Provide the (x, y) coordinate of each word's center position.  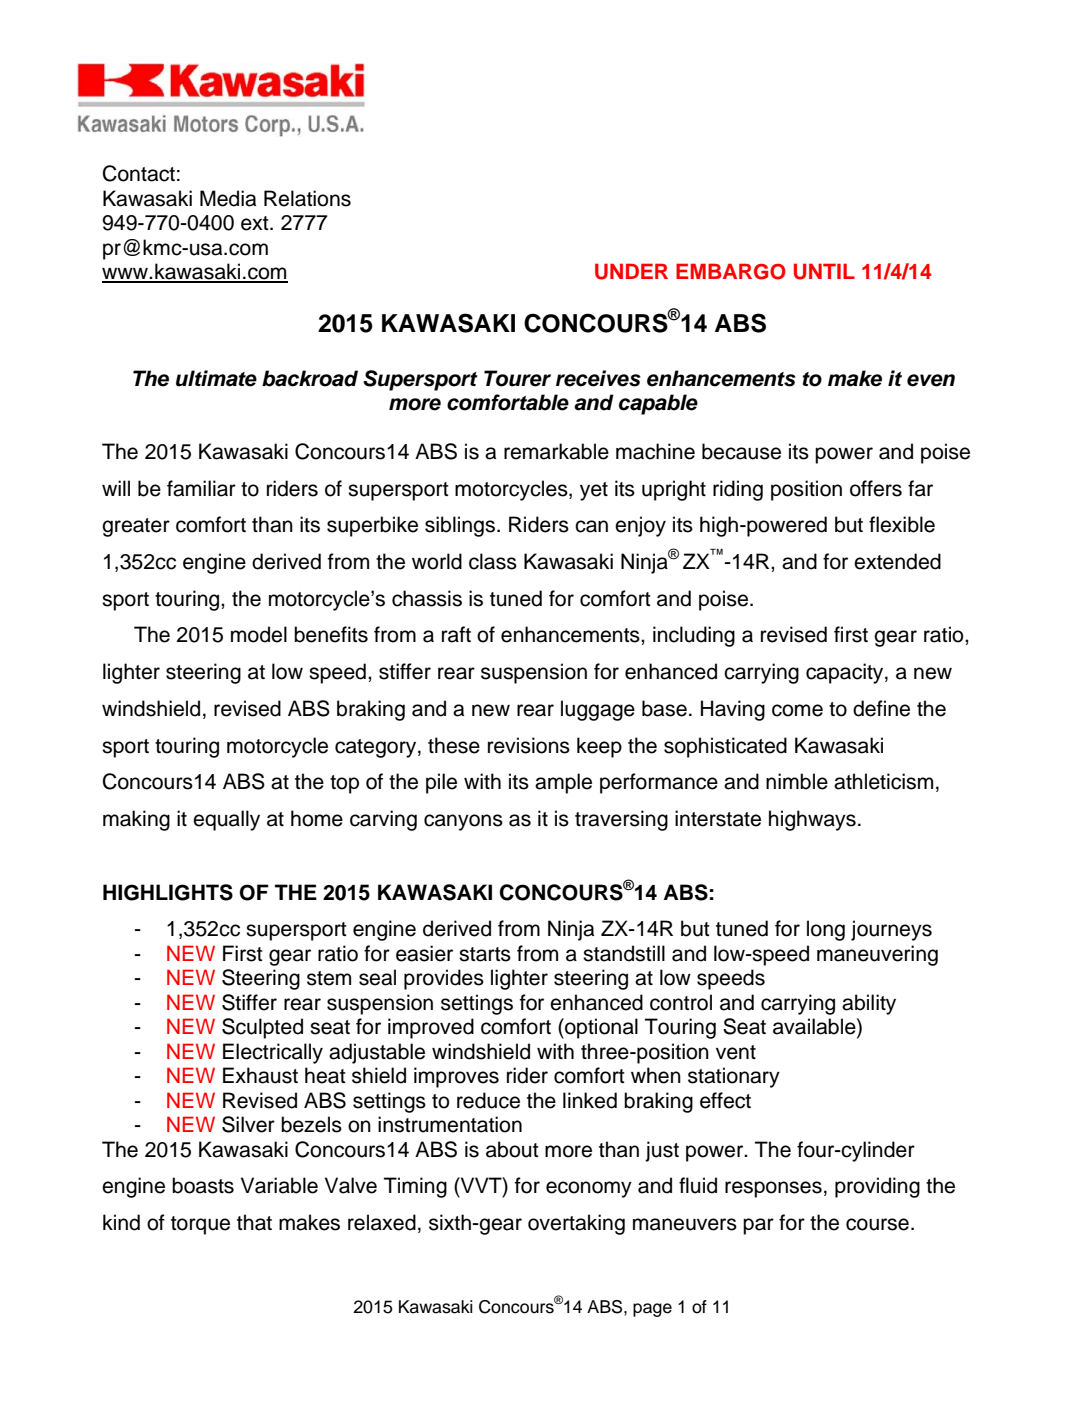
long (826, 930)
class (493, 561)
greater (136, 527)
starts (485, 954)
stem (329, 978)
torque (200, 1225)
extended (897, 561)
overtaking (576, 1224)
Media (228, 198)
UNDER (631, 271)
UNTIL (824, 271)
